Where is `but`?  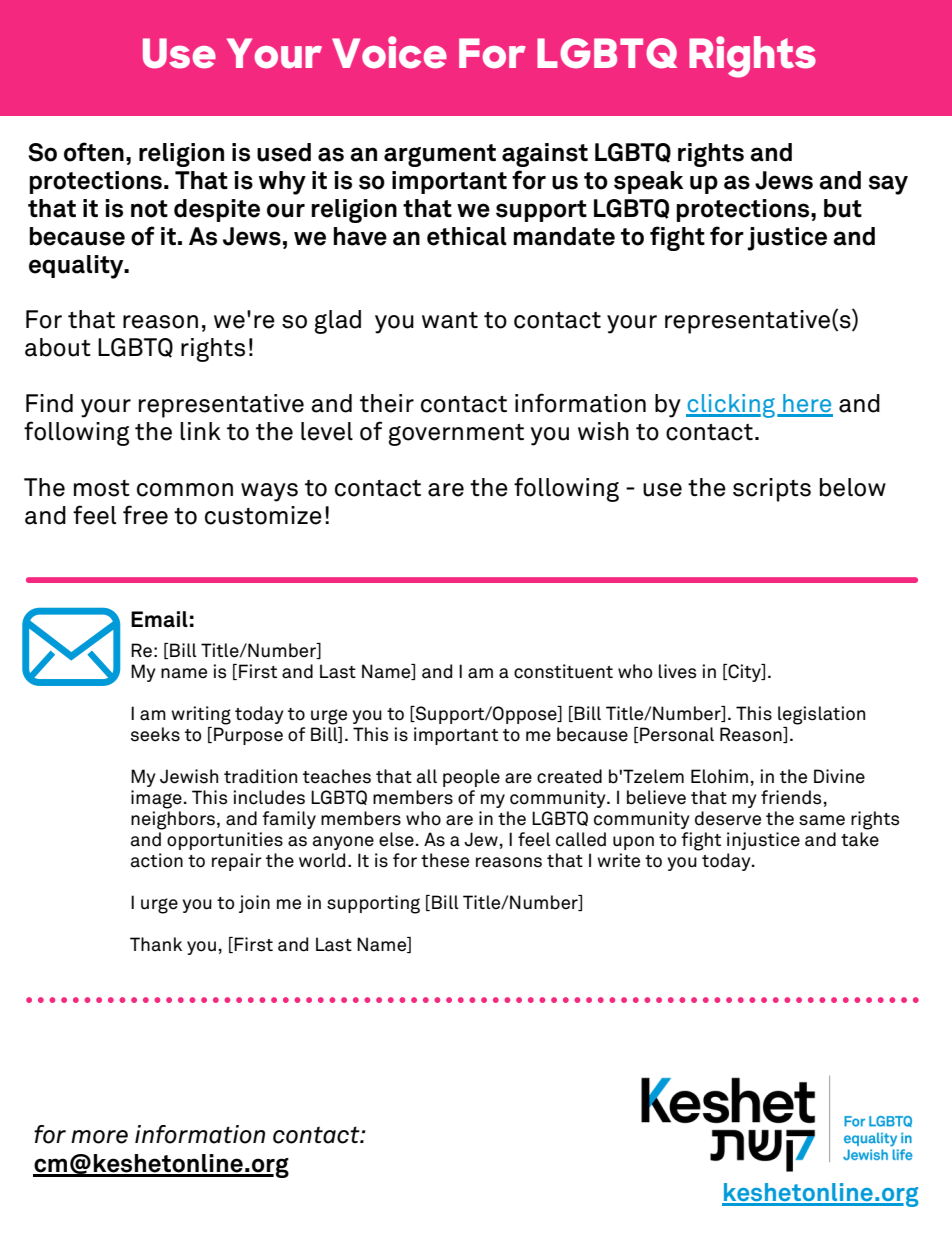
but is located at coordinates (843, 208).
